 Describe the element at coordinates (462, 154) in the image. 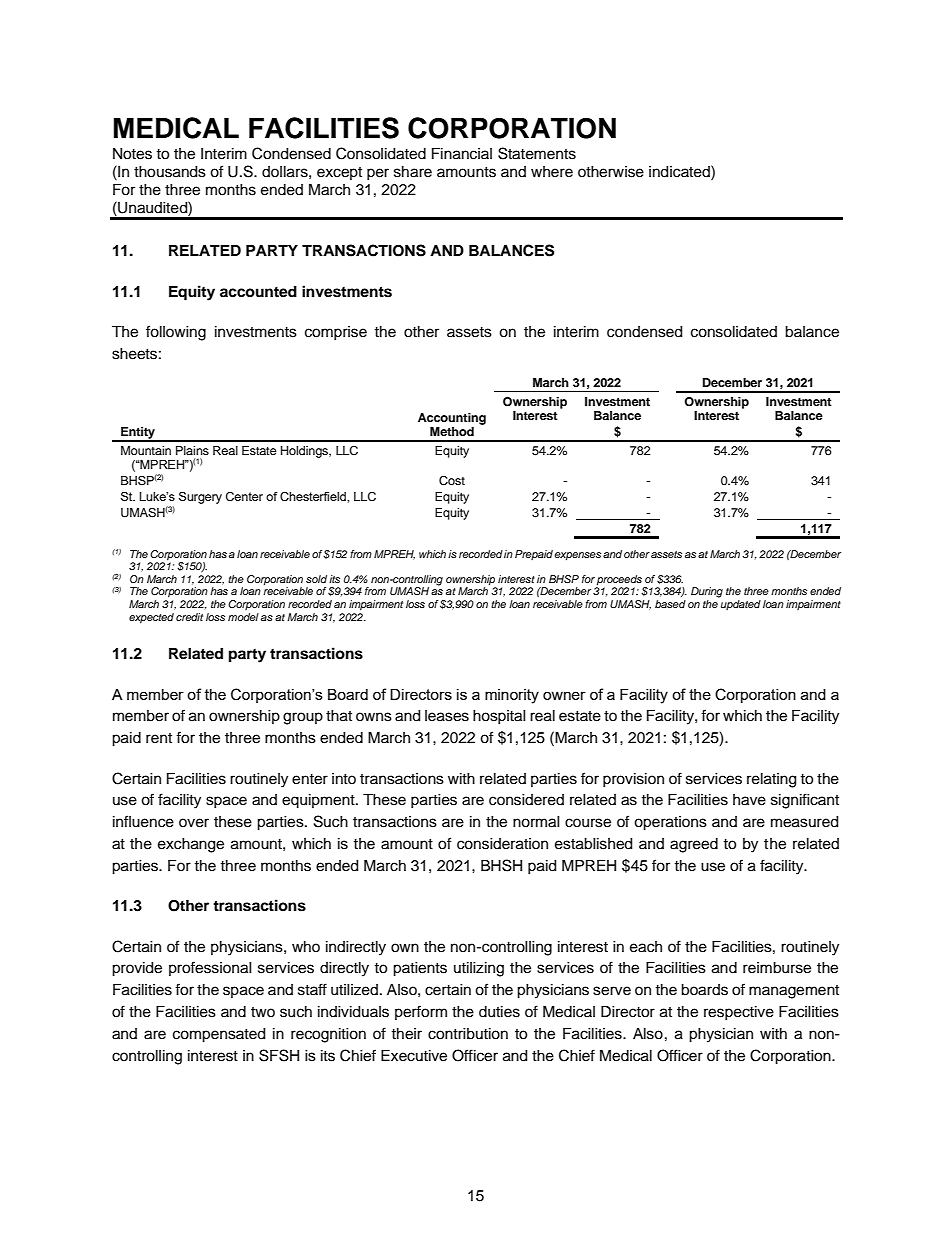

I see `Financial` at that location.
